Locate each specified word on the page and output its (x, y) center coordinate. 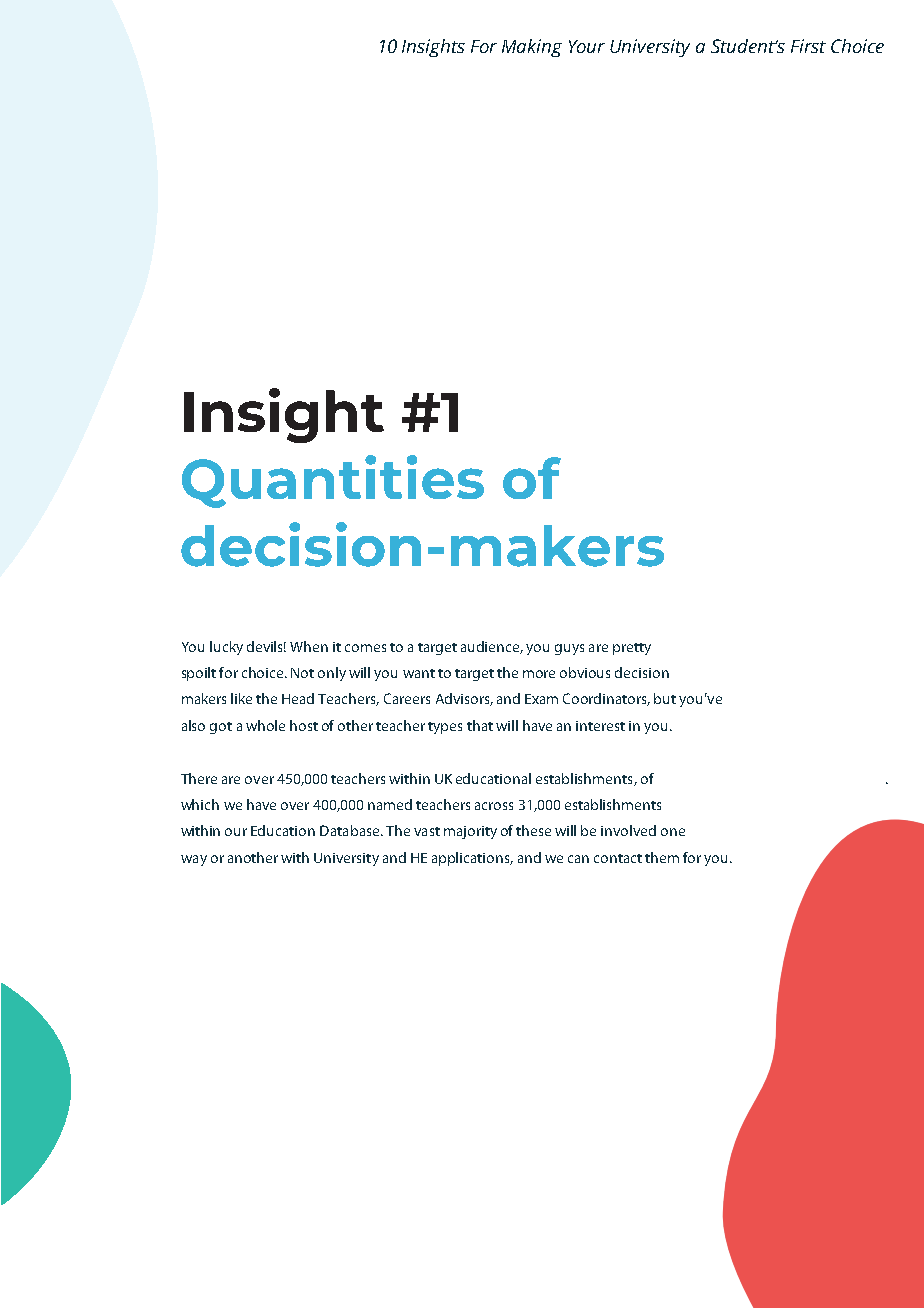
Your (587, 46)
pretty (632, 649)
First (808, 46)
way (194, 860)
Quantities (333, 481)
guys (569, 649)
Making (532, 48)
